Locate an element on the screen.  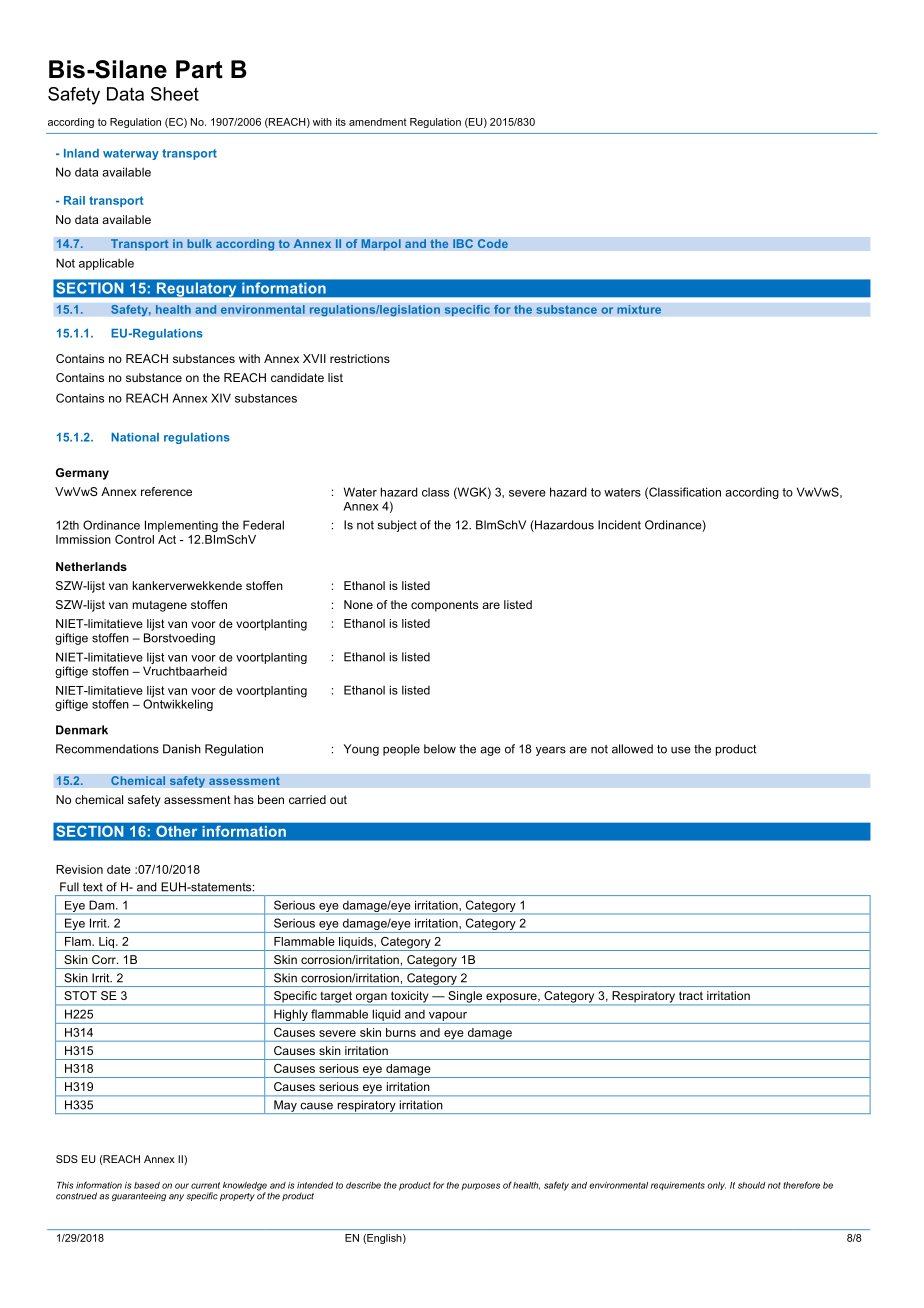
amendment is located at coordinates (378, 122).
